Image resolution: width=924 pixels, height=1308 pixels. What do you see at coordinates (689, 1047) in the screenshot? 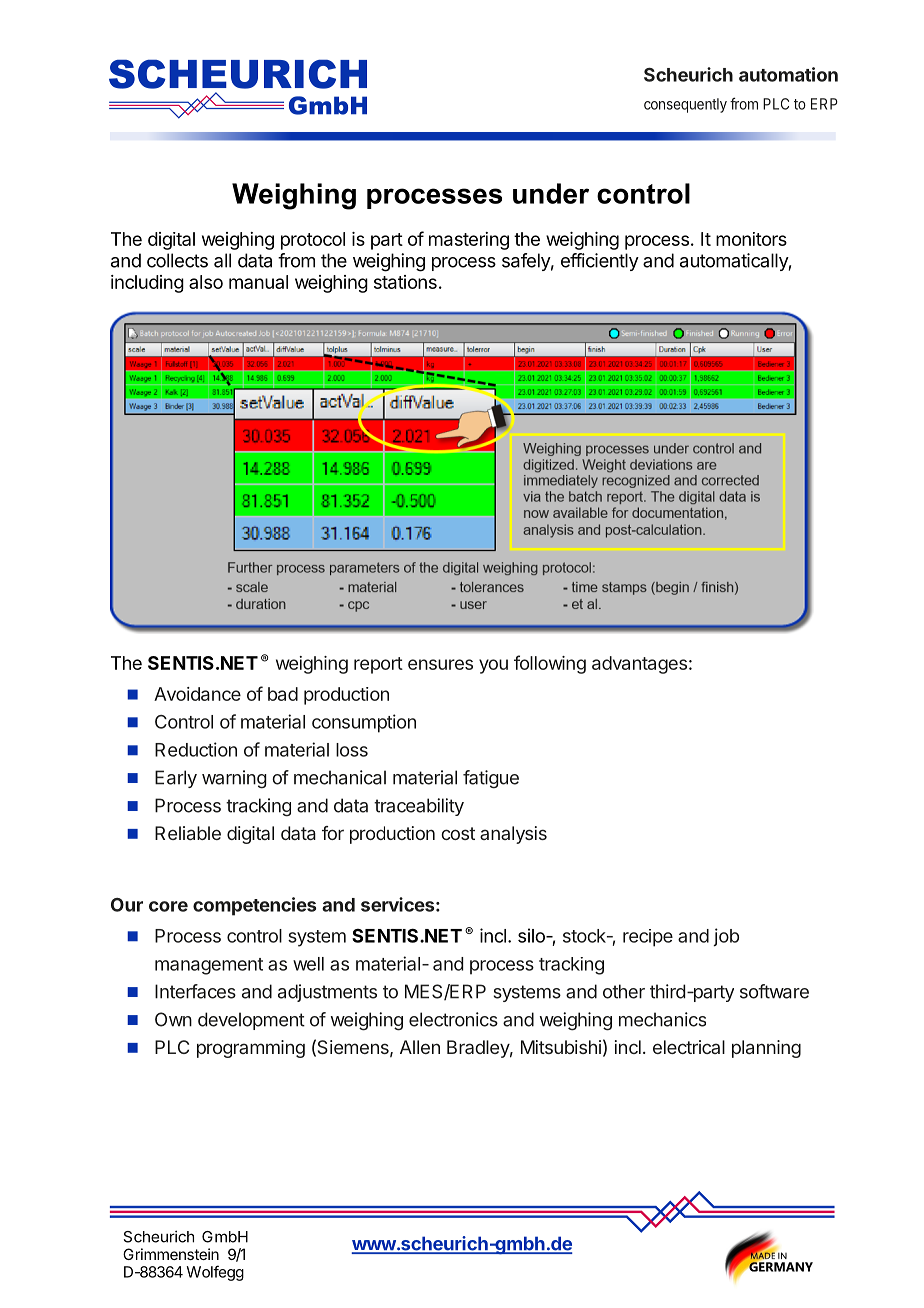
I see `electrical` at bounding box center [689, 1047].
